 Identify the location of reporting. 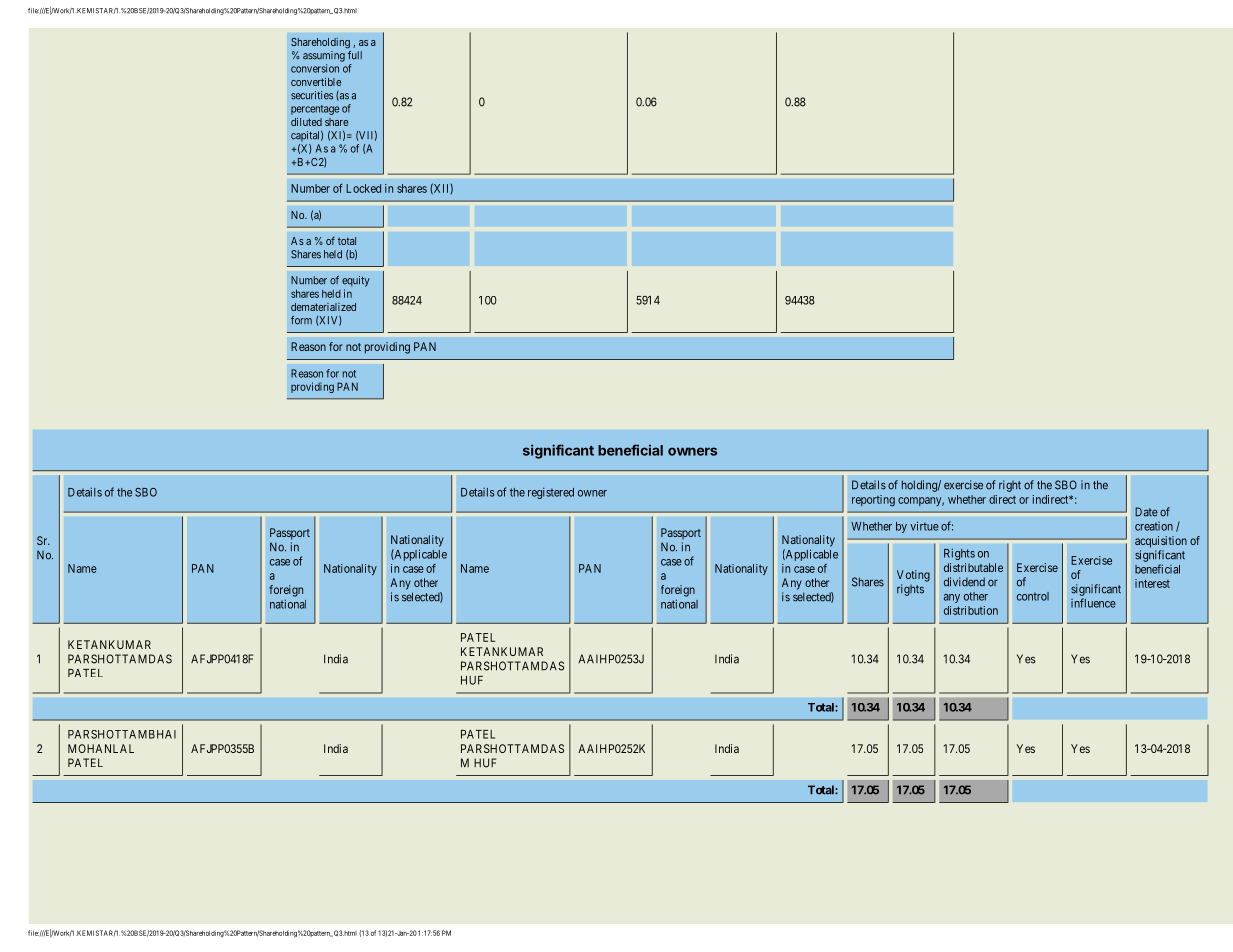
(873, 501).
